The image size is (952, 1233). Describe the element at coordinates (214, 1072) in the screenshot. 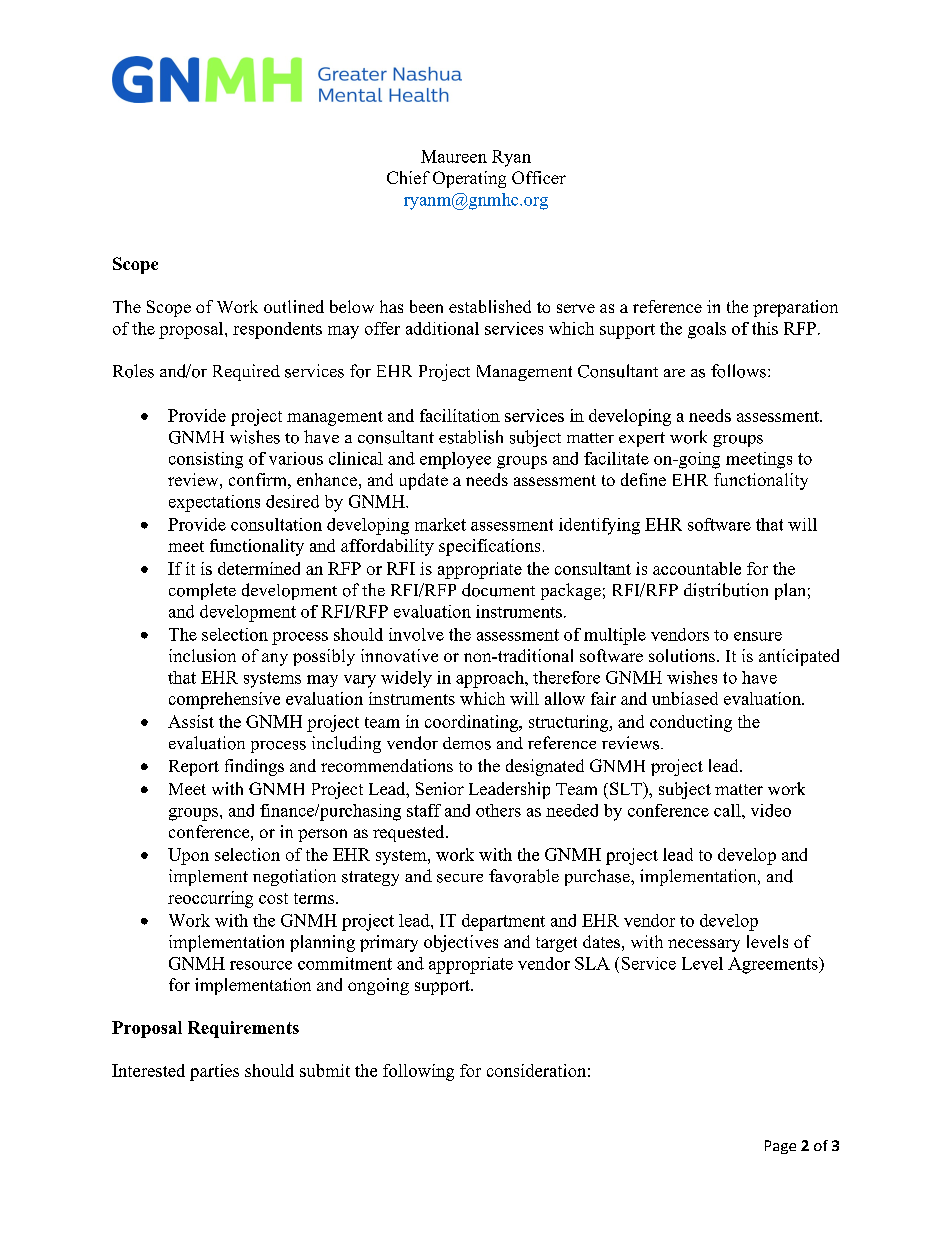

I see `parties` at that location.
